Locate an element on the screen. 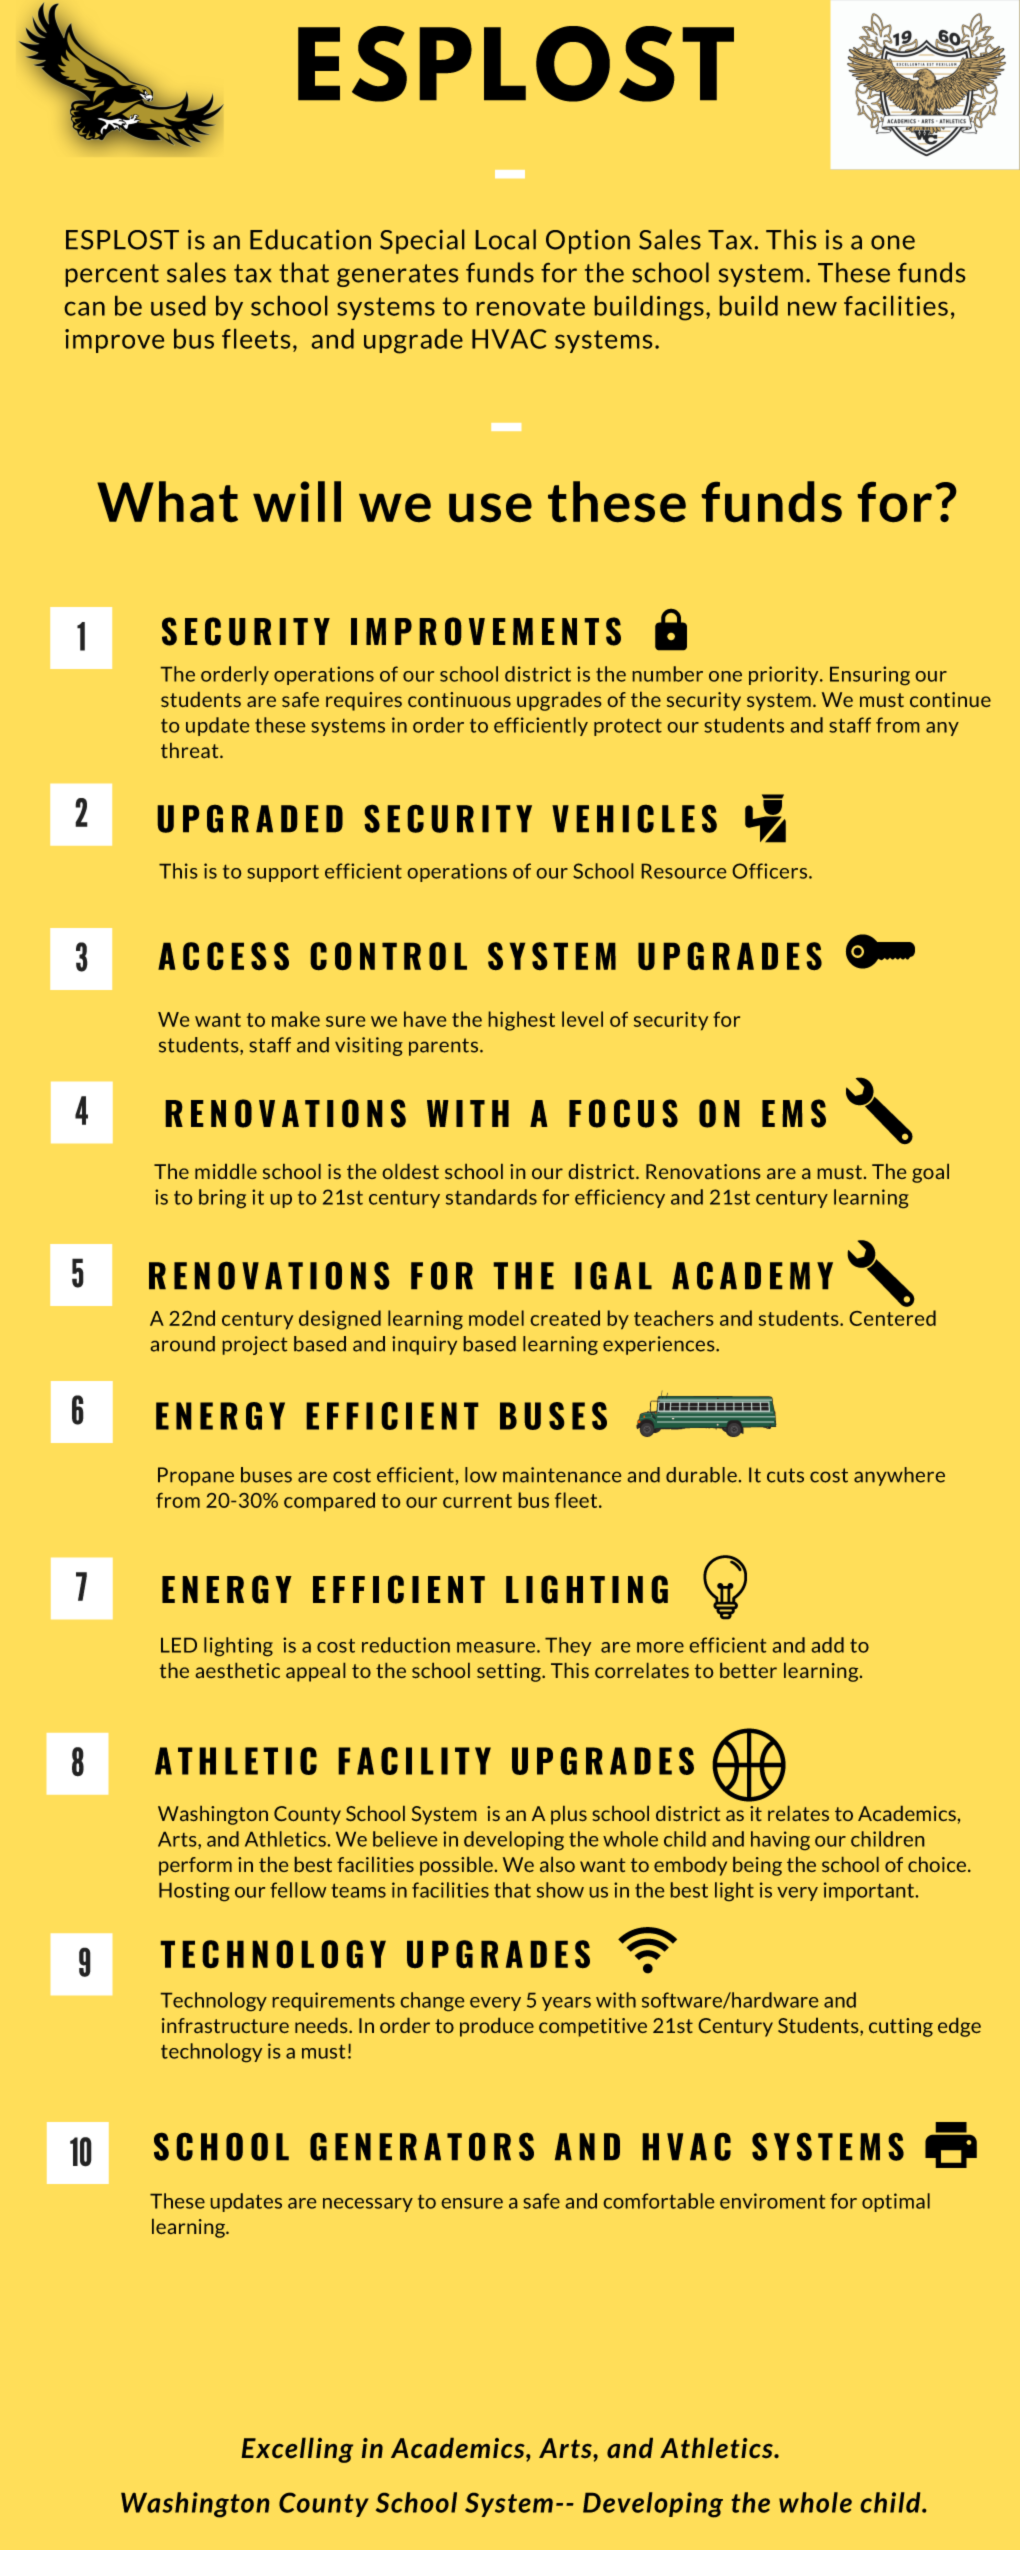 The image size is (1020, 2550). renovate is located at coordinates (531, 306).
